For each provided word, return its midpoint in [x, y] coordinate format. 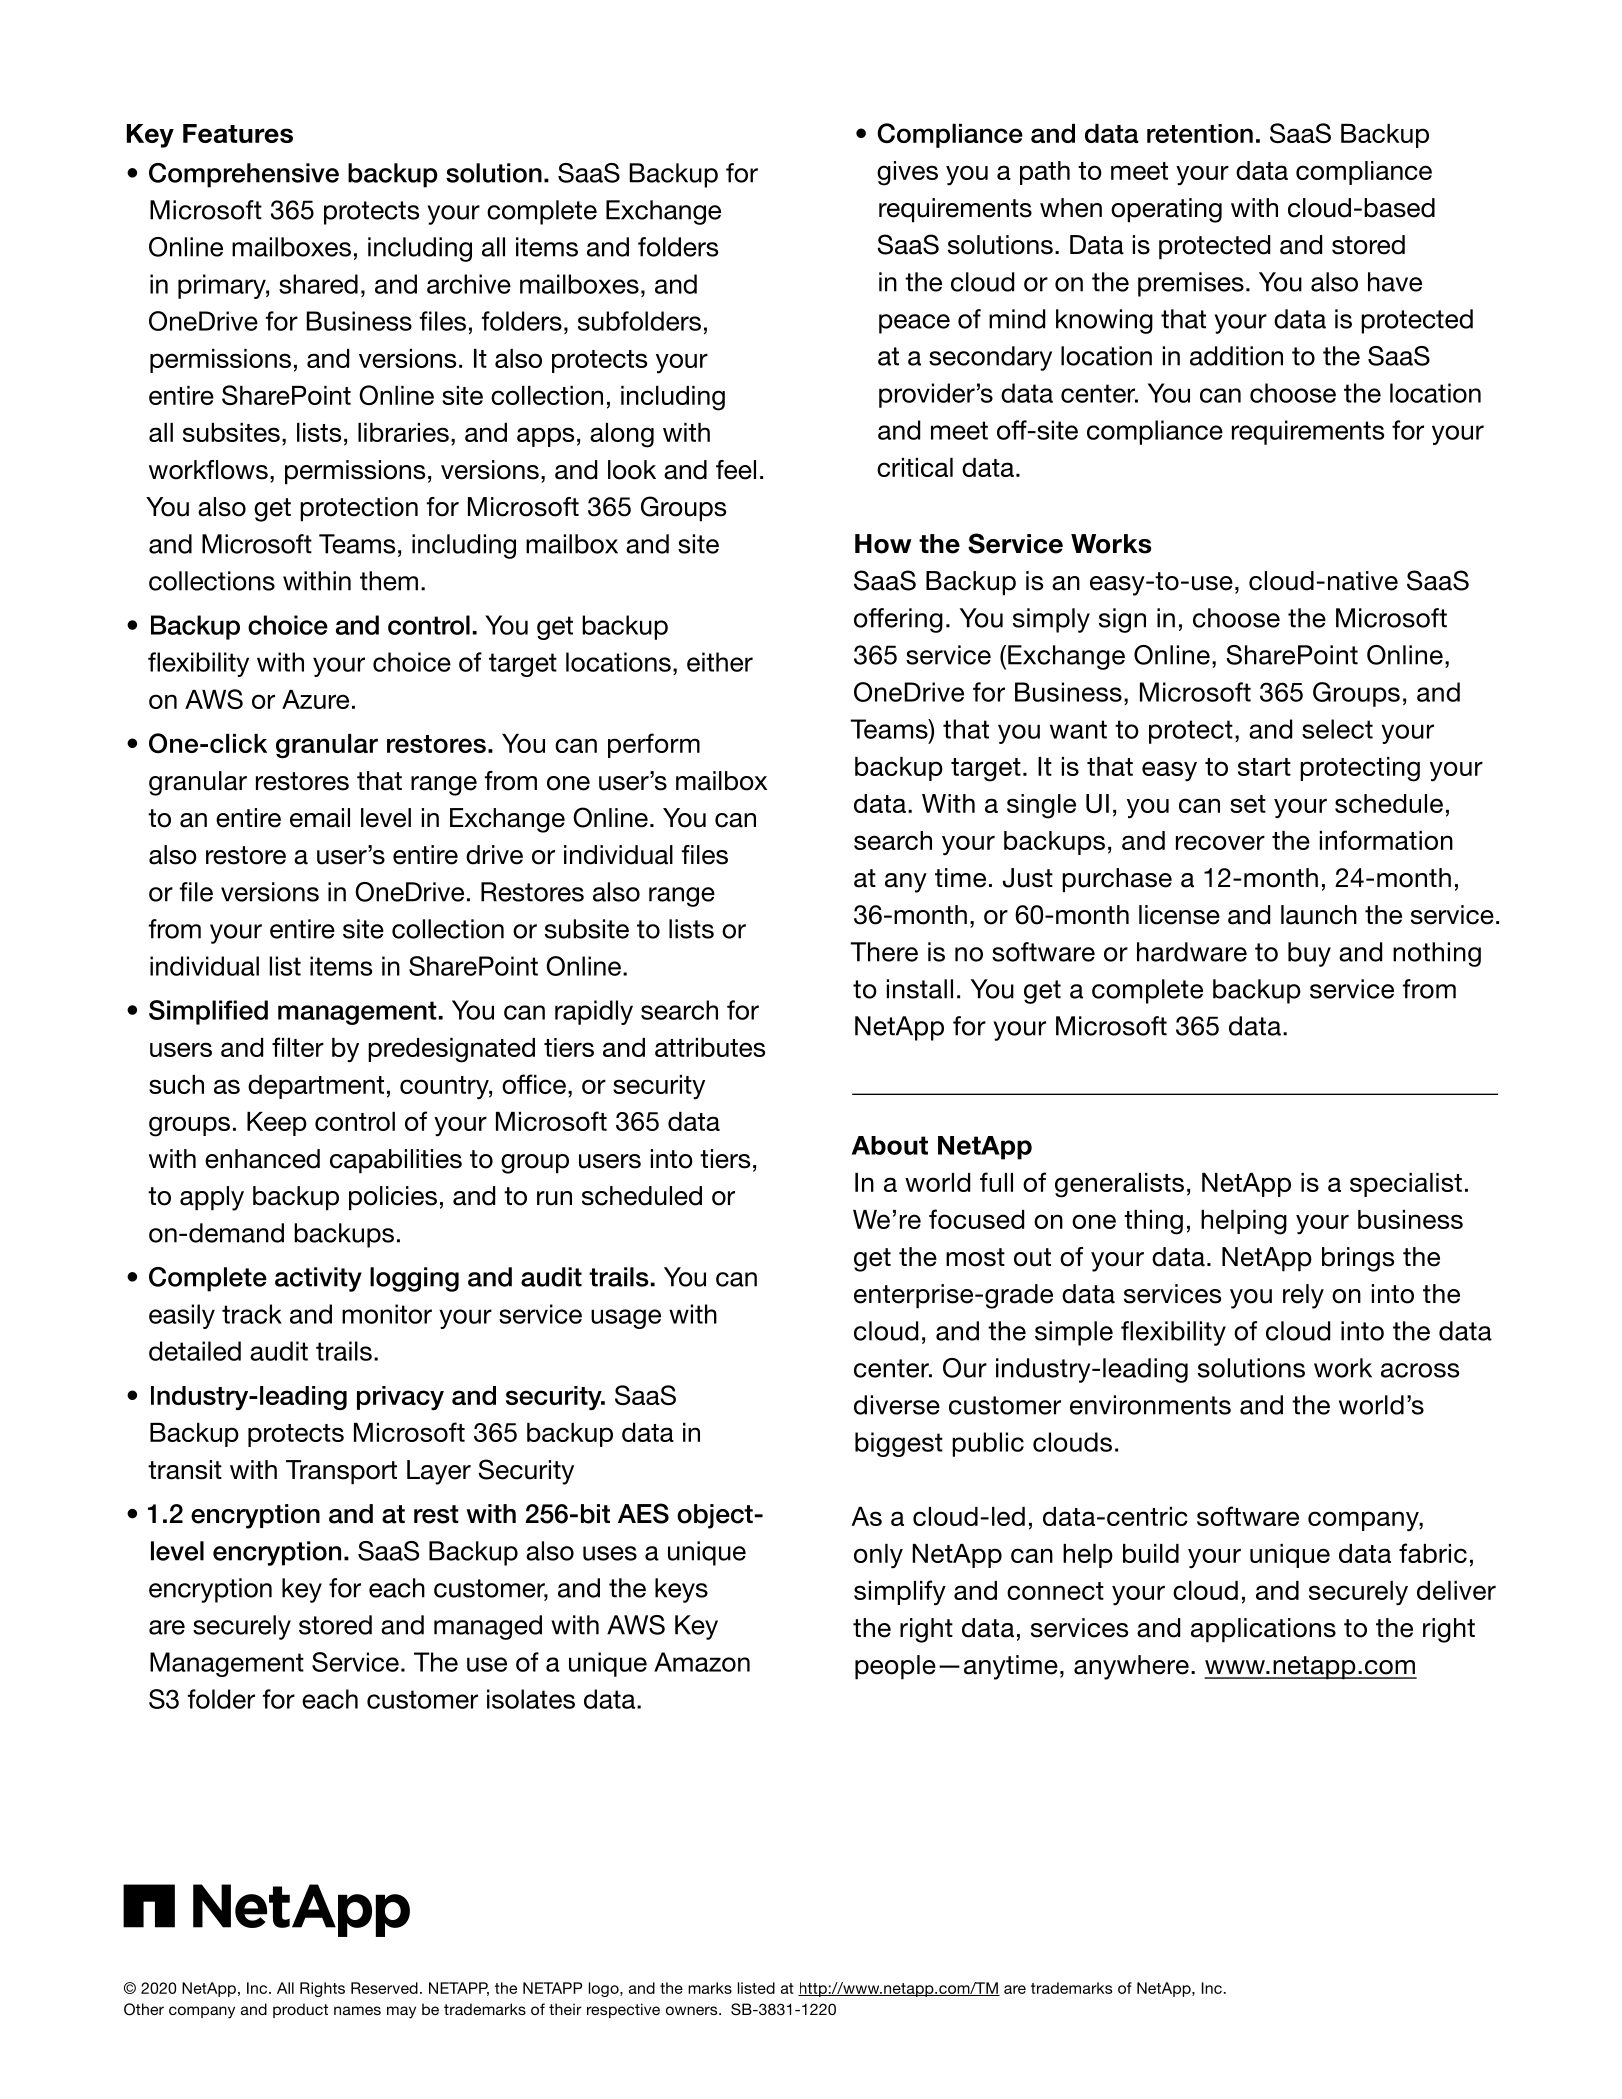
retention [1200, 133]
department [316, 1087]
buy [1309, 954]
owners [693, 2010]
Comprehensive [244, 175]
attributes [710, 1047]
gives [907, 173]
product [300, 2010]
